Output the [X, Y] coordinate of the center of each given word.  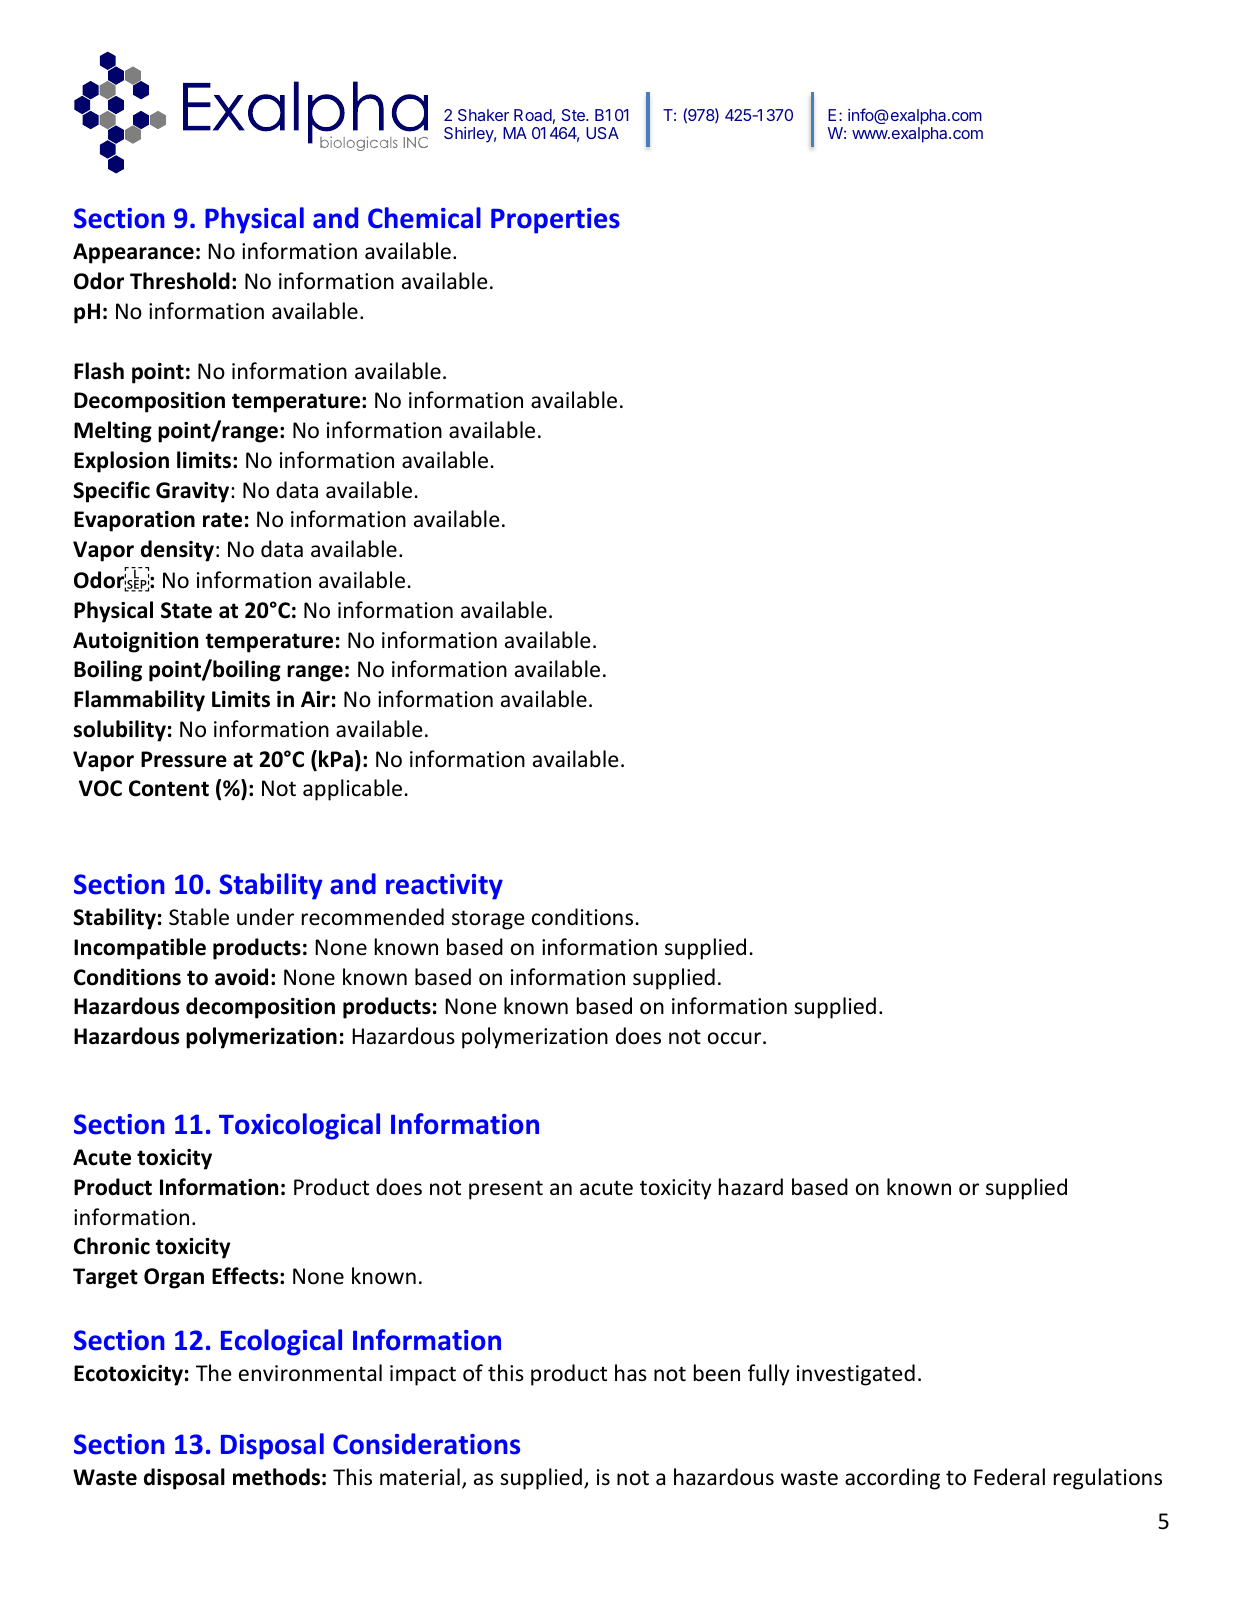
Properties [555, 221]
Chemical [424, 218]
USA [602, 133]
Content [169, 788]
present [506, 1190]
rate [222, 520]
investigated [856, 1375]
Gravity [194, 492]
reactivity [444, 887]
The [214, 1373]
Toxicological [299, 1126]
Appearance [133, 253]
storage [488, 920]
